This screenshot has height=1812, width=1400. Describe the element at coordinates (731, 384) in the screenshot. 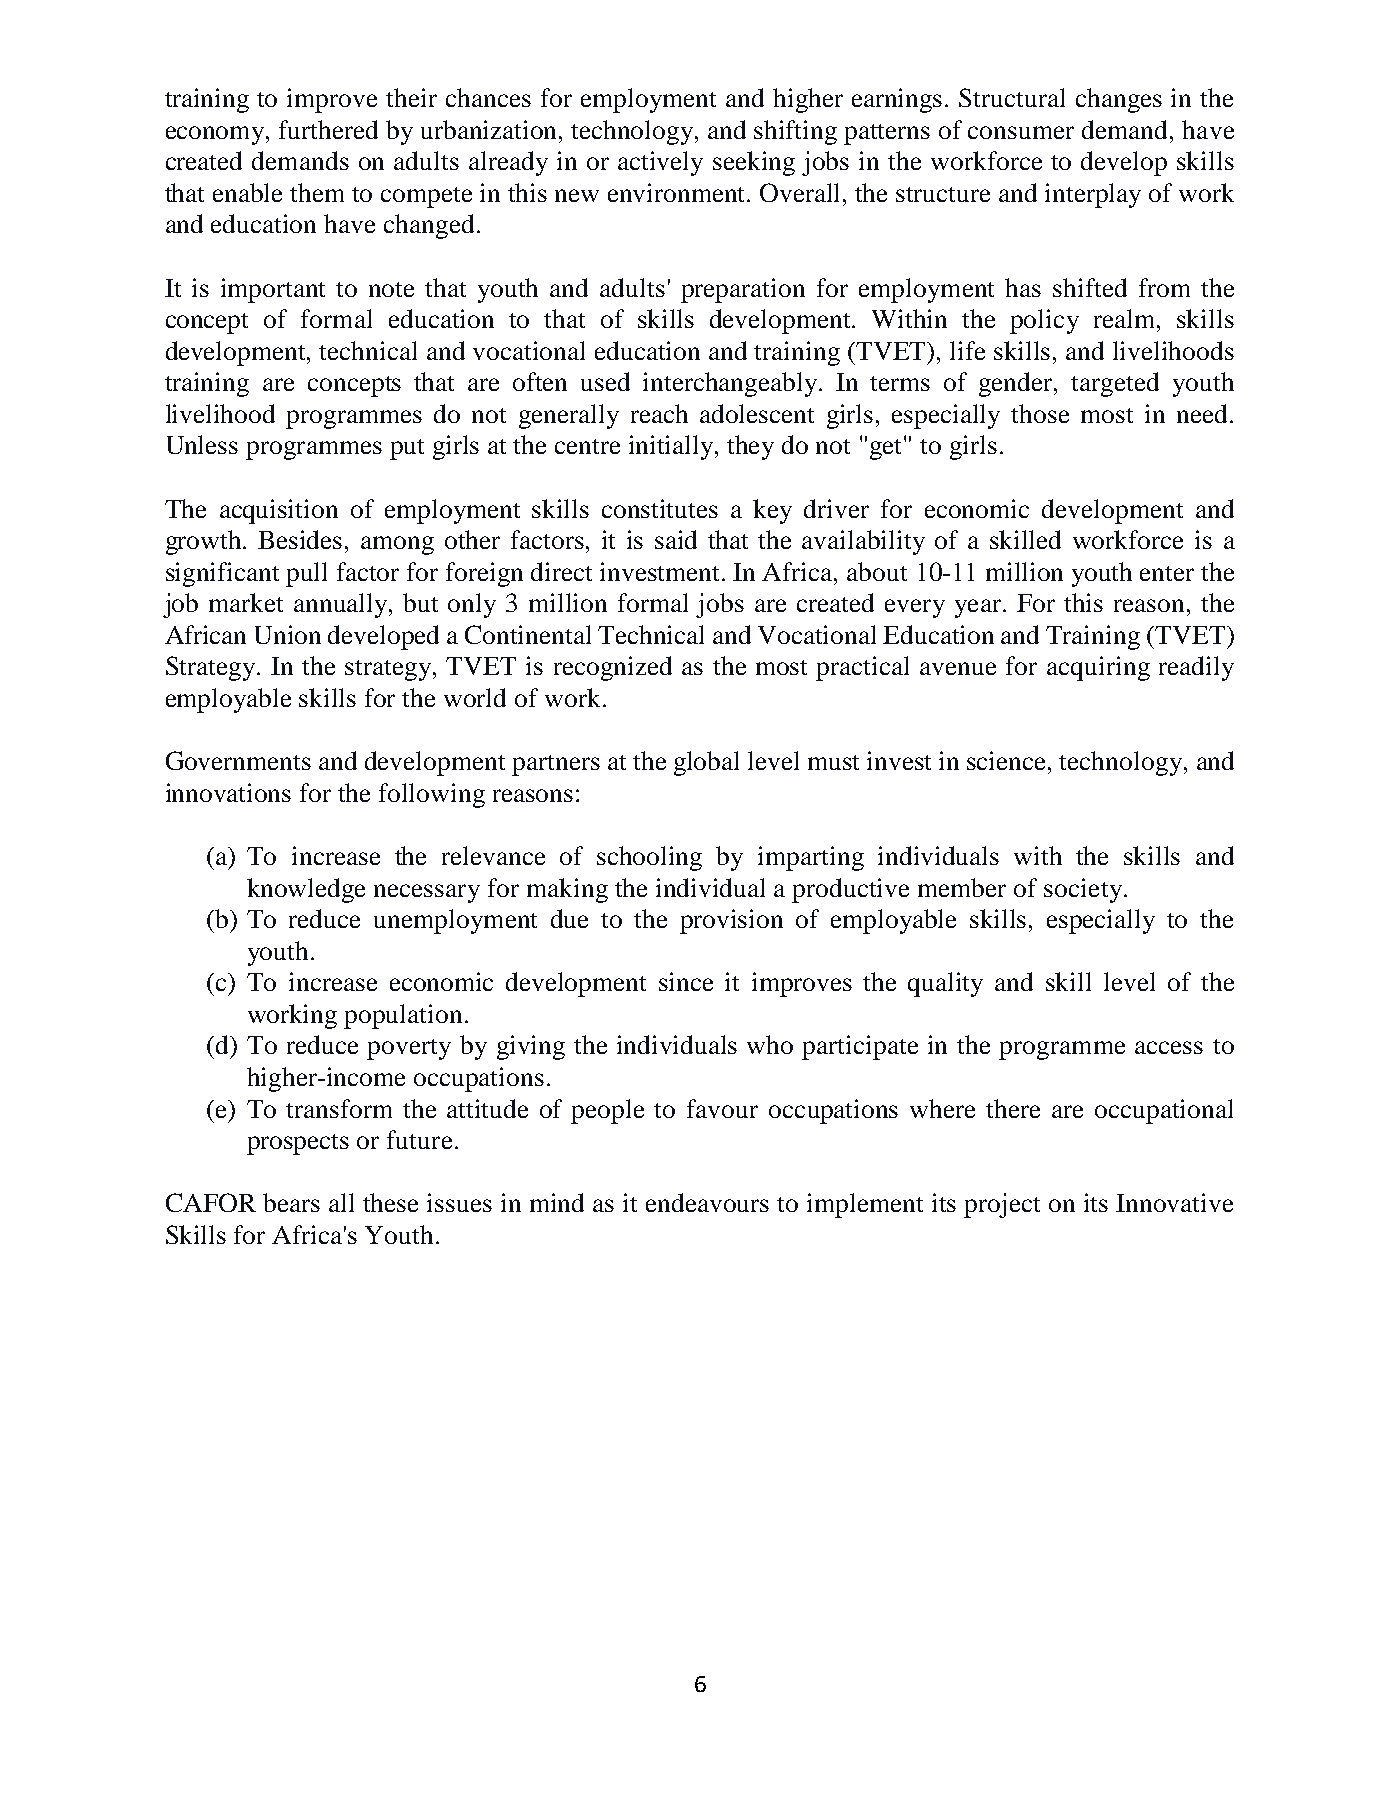

I see `interchangeably` at that location.
